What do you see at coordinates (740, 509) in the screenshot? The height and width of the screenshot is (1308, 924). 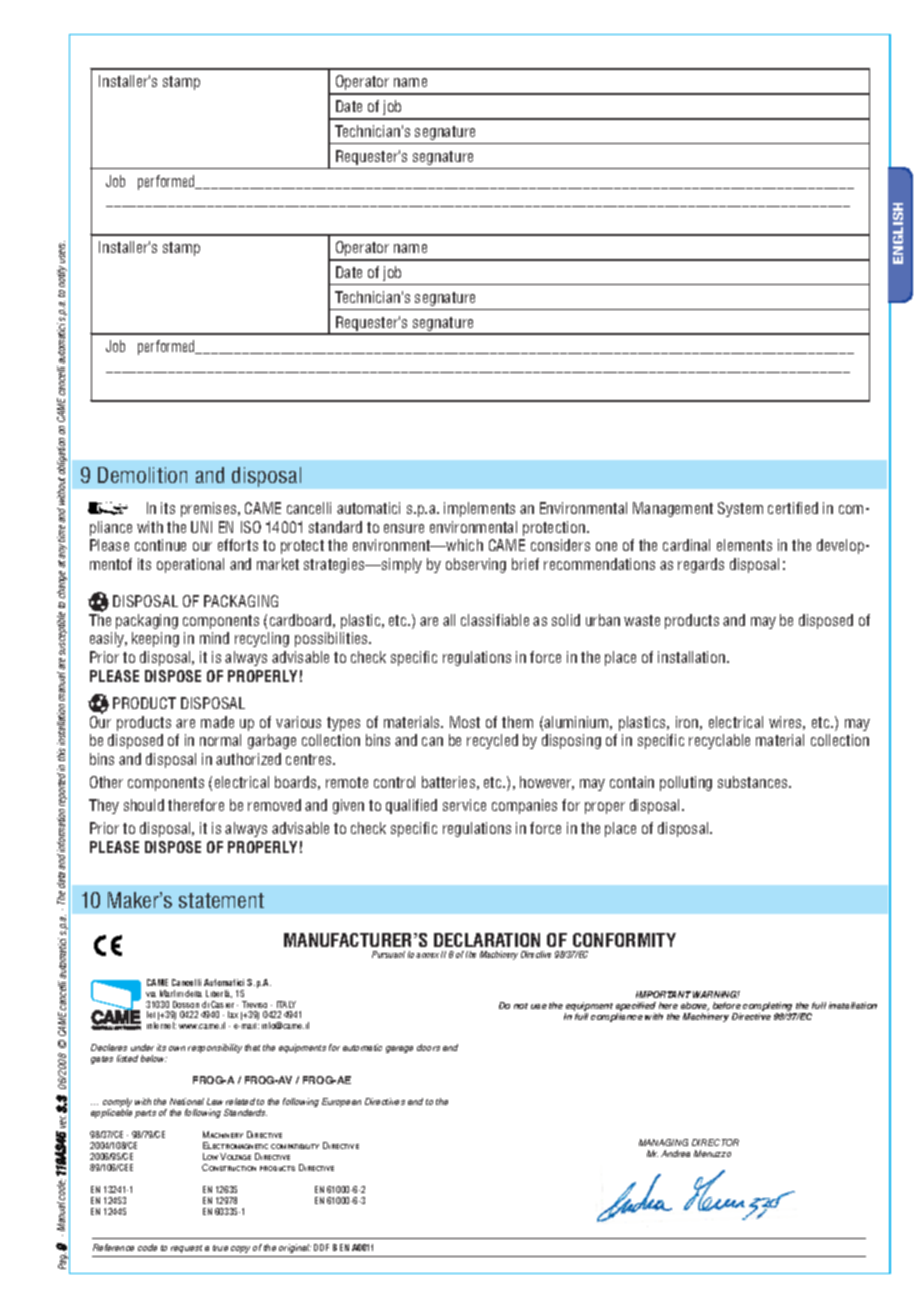 I see `System` at bounding box center [740, 509].
